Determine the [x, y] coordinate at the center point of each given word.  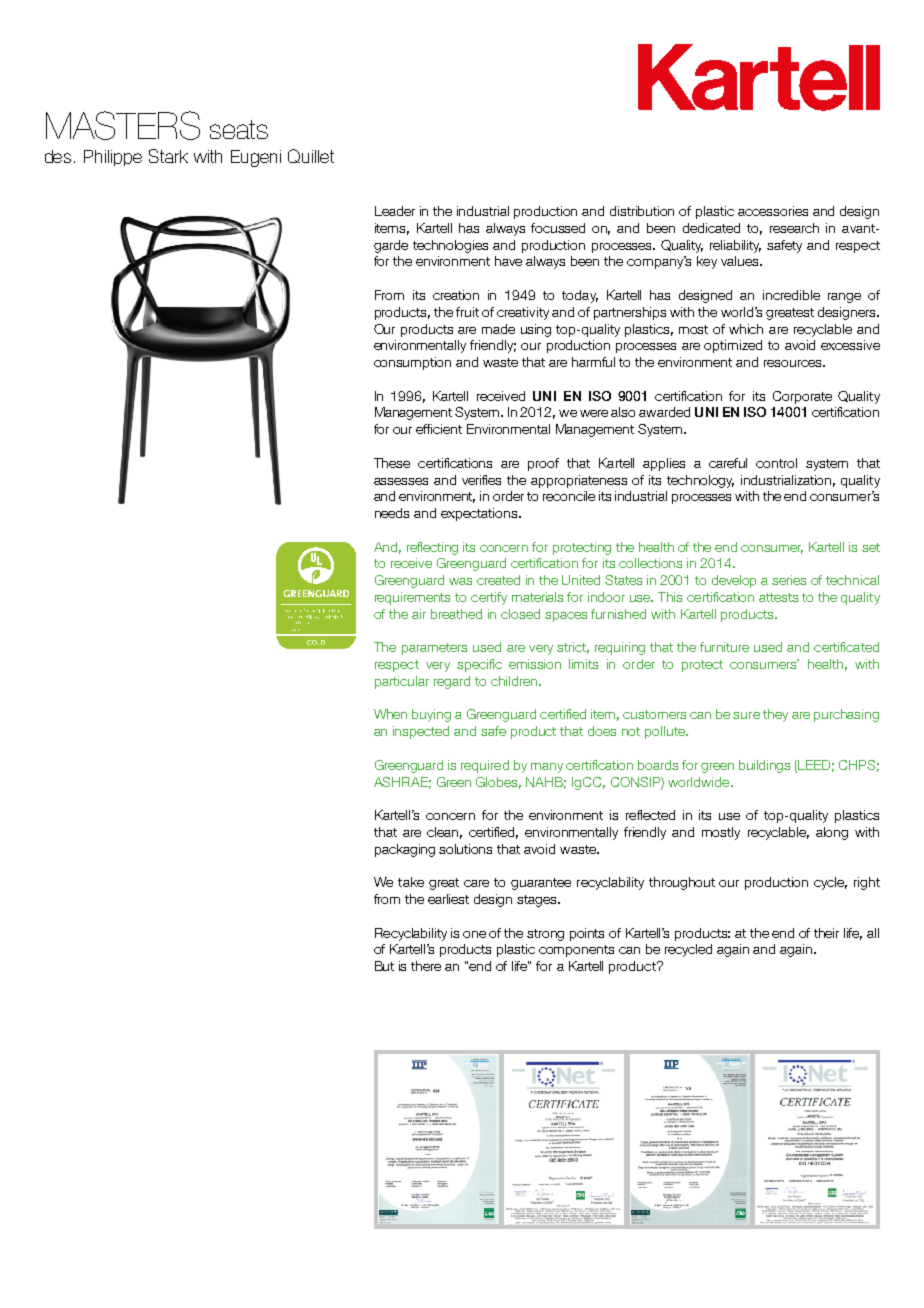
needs [392, 513]
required [485, 766]
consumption [412, 363]
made [498, 329]
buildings [764, 766]
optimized [733, 346]
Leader [395, 211]
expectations [480, 514]
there [426, 966]
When [390, 714]
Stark [168, 156]
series [789, 580]
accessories [773, 211]
